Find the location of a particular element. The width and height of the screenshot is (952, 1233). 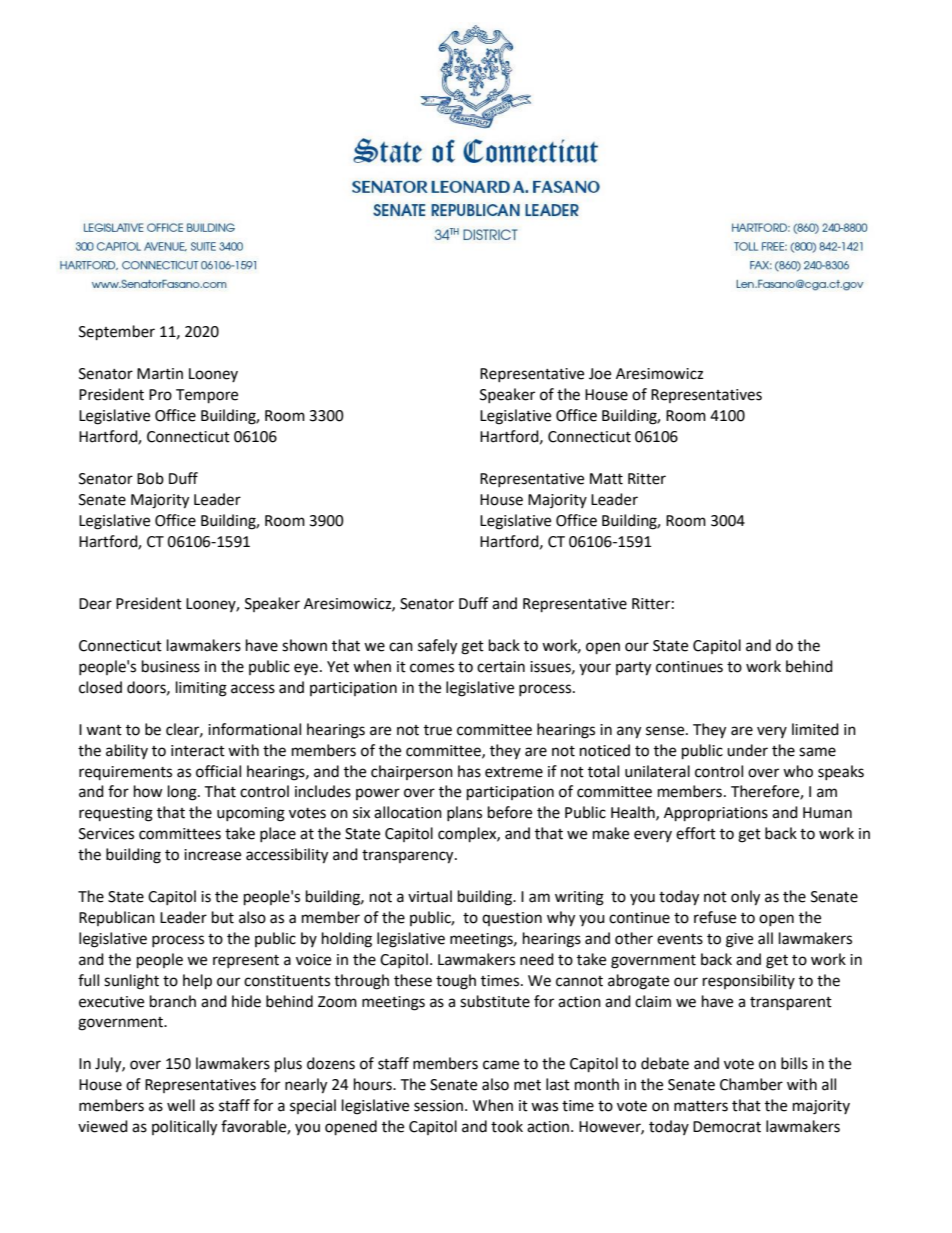

transparency is located at coordinates (409, 857).
